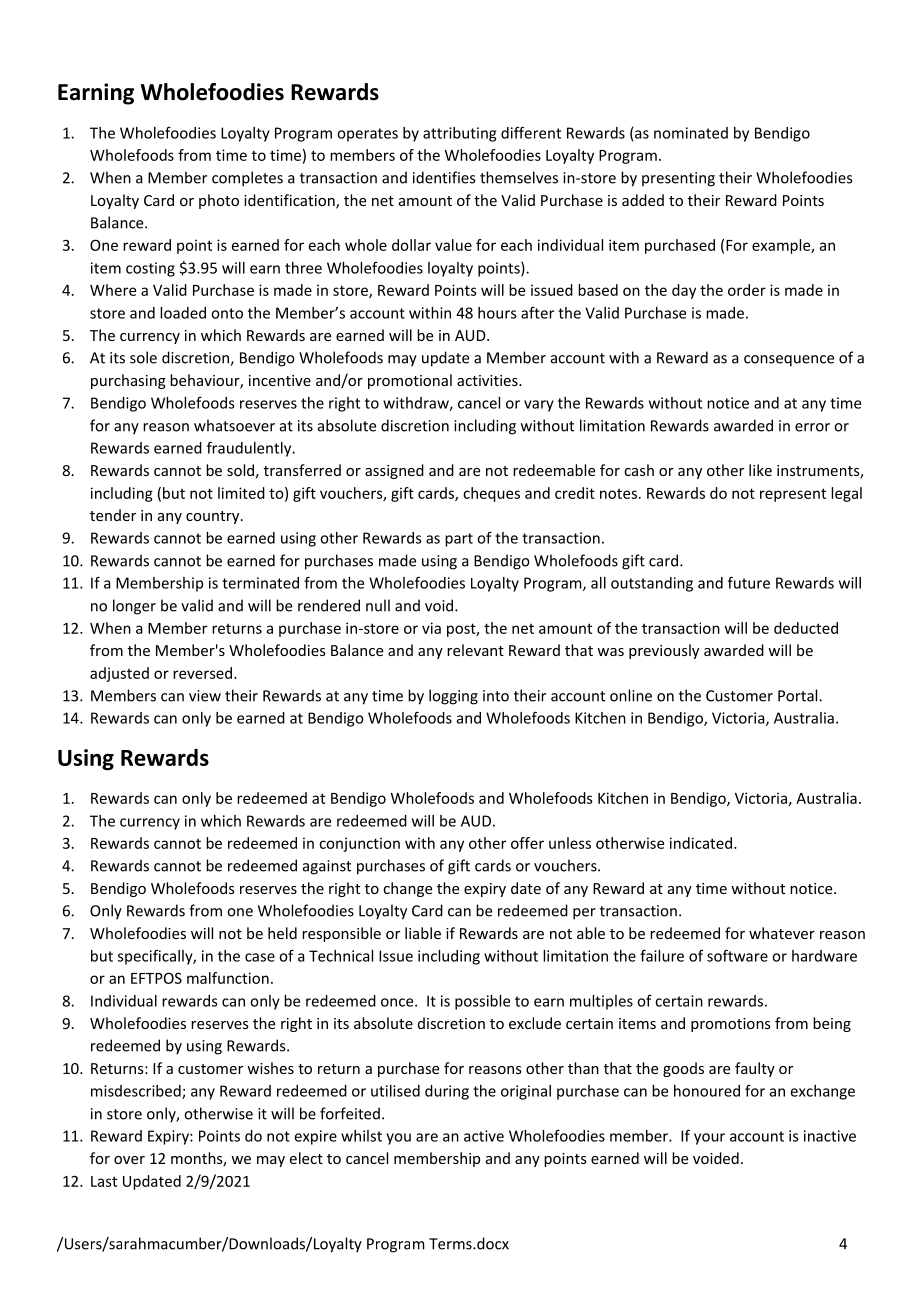 This screenshot has height=1308, width=924. Describe the element at coordinates (444, 177) in the screenshot. I see `identifies` at that location.
